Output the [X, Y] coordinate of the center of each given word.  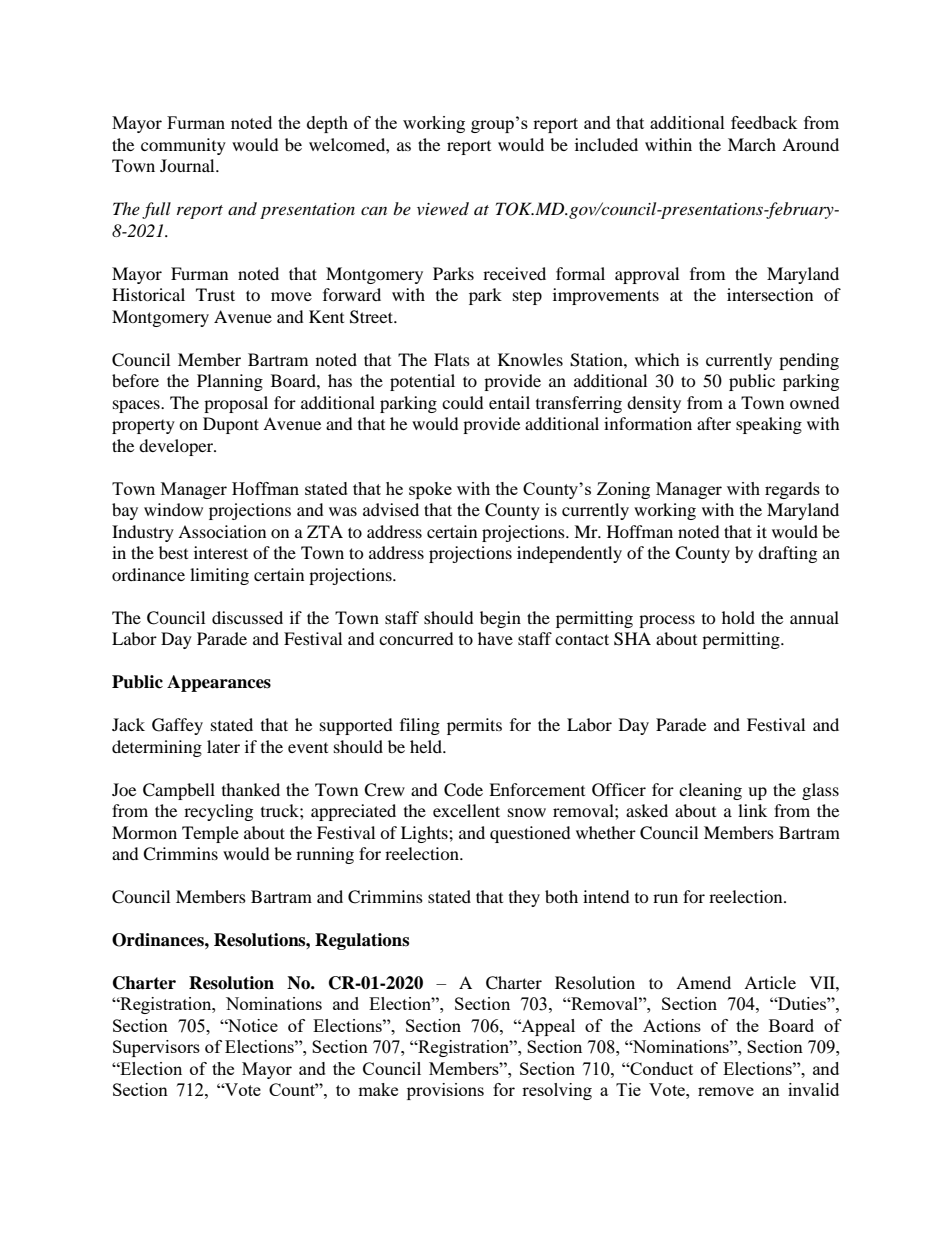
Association [222, 531]
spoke [430, 490]
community [183, 146]
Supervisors [156, 1048]
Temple [210, 834]
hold [738, 617]
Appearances [219, 683]
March [752, 144]
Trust [215, 294]
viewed [443, 208]
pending [809, 361]
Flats [452, 359]
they [524, 898]
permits [474, 726]
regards [792, 490]
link [752, 810]
